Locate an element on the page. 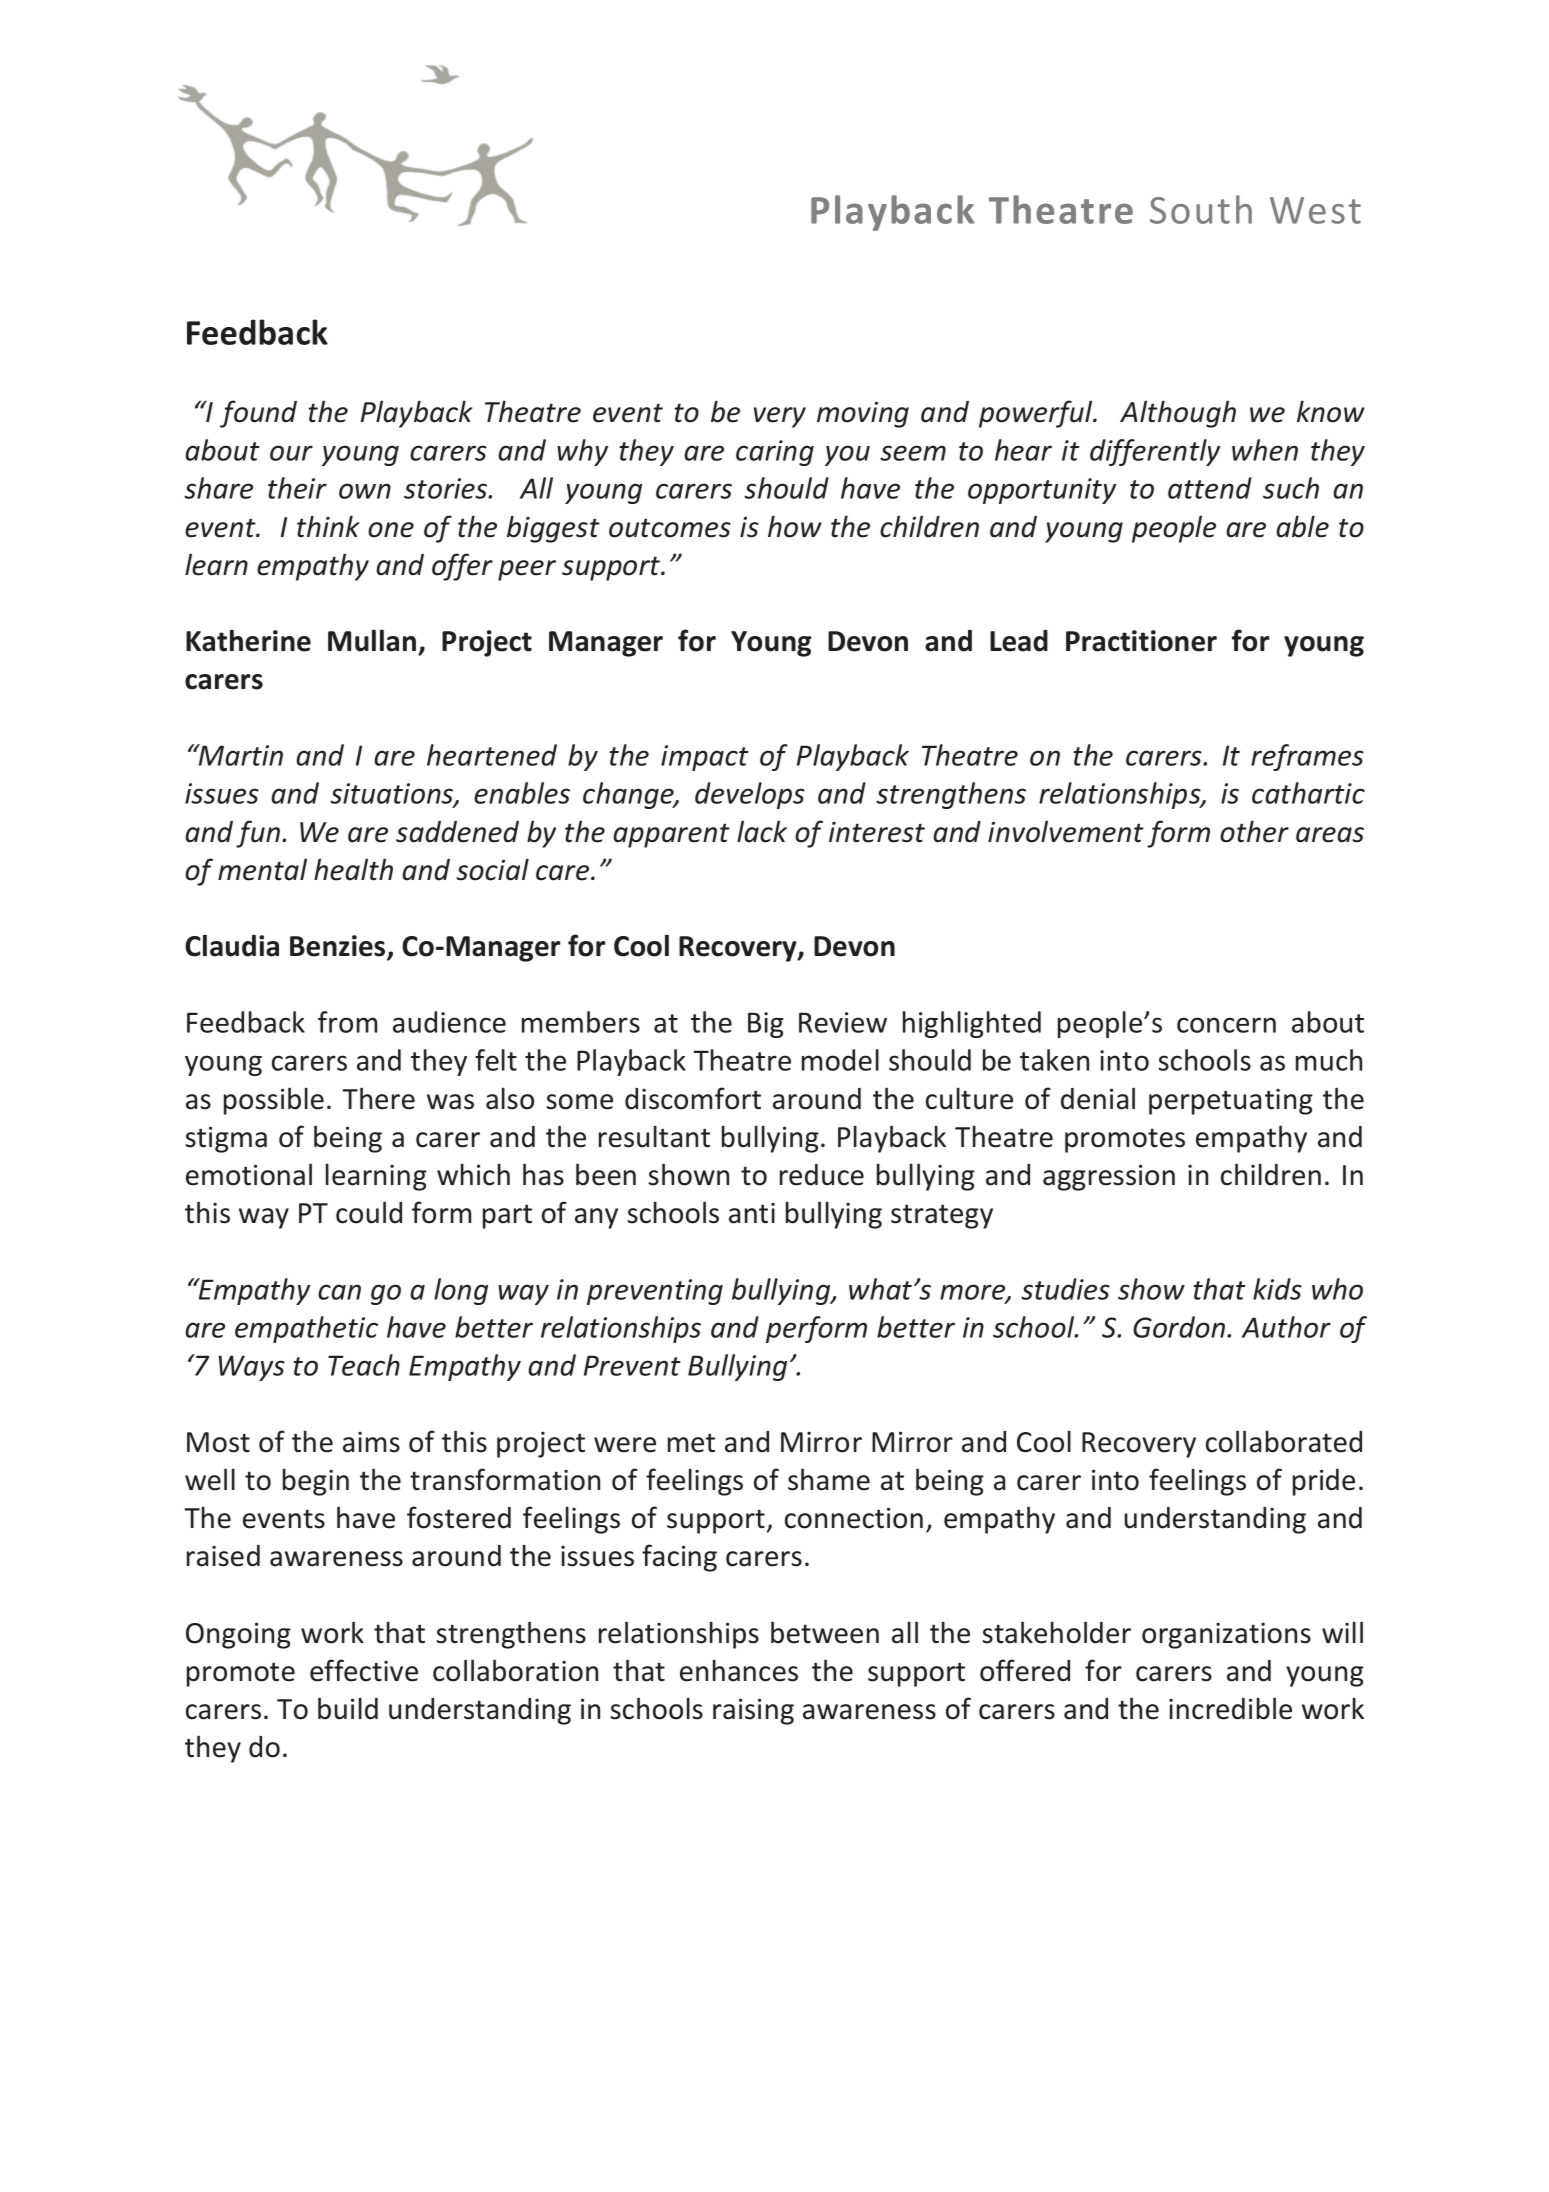 This page has height=2192, width=1549. Review is located at coordinates (843, 1022).
